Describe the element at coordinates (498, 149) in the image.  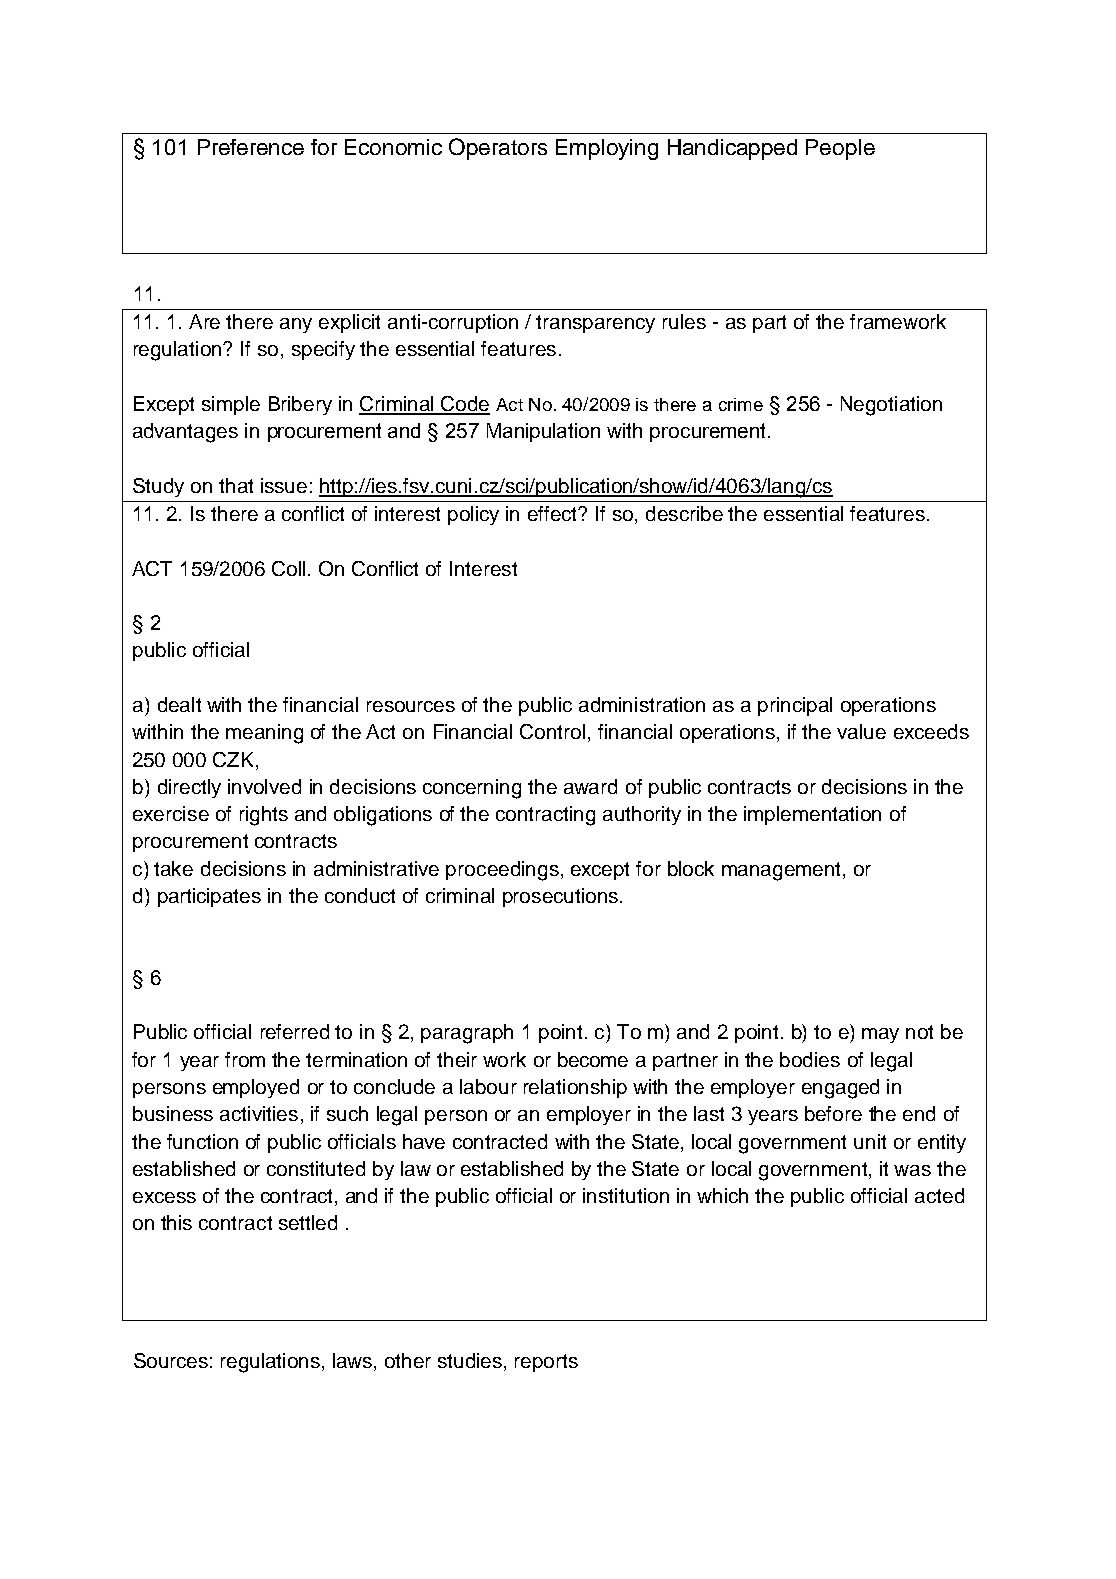
I see `Operators` at that location.
